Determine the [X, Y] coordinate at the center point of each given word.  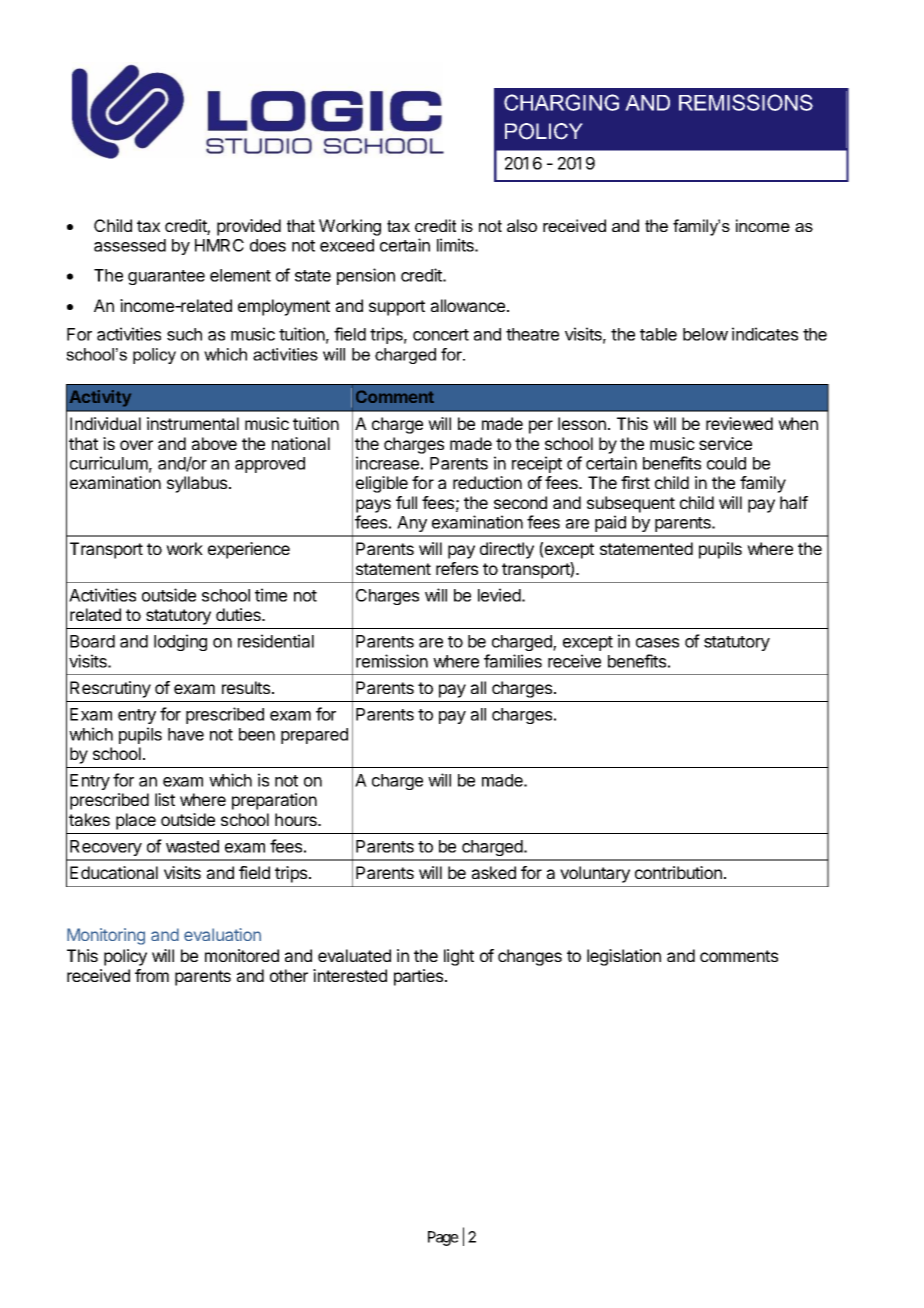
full [406, 502]
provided [249, 227]
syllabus [198, 484]
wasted [192, 846]
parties [420, 977]
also [522, 225]
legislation [624, 957]
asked [494, 872]
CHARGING [561, 102]
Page [443, 1238]
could [726, 463]
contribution [678, 872]
